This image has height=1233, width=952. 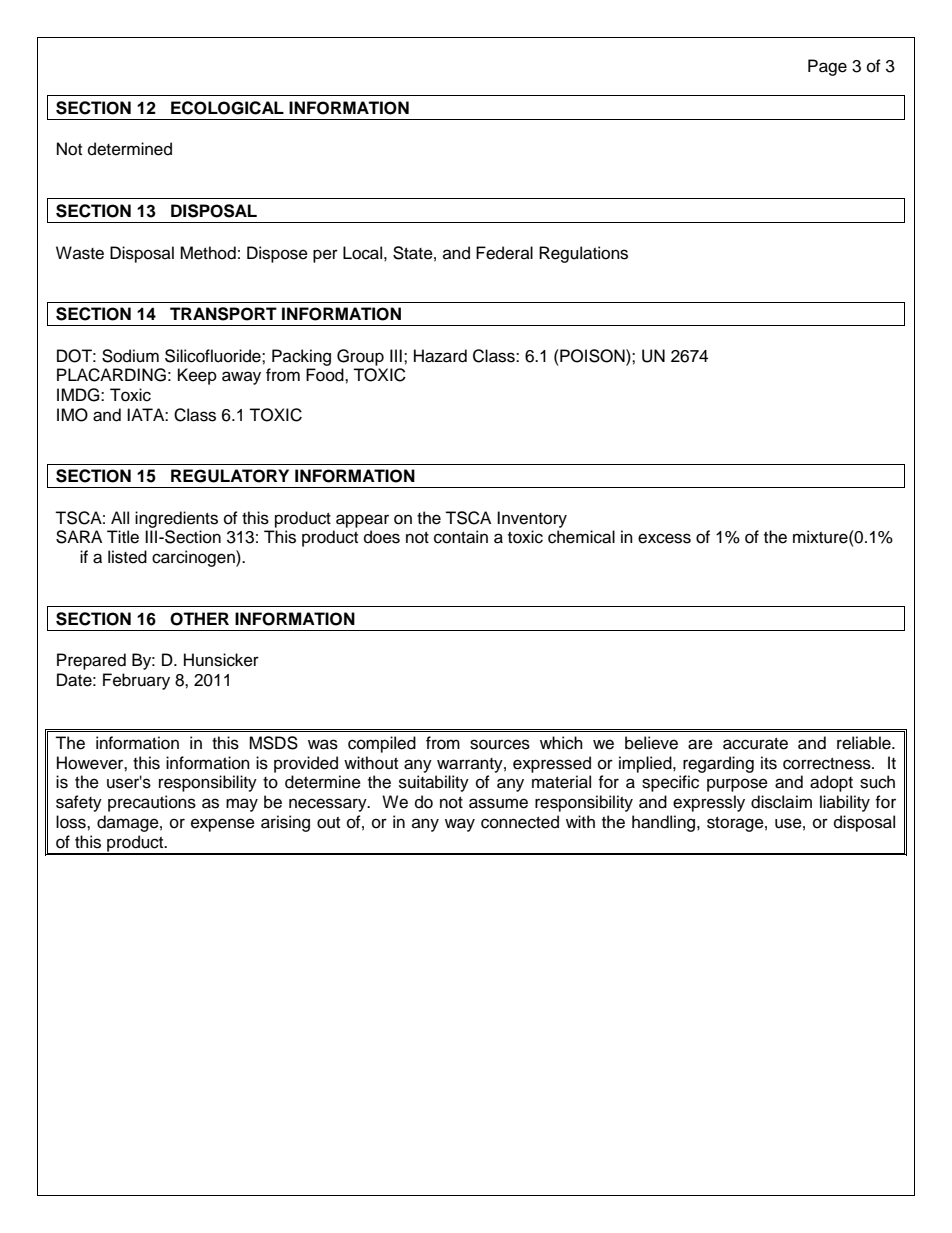 I want to click on Method, so click(x=208, y=253).
